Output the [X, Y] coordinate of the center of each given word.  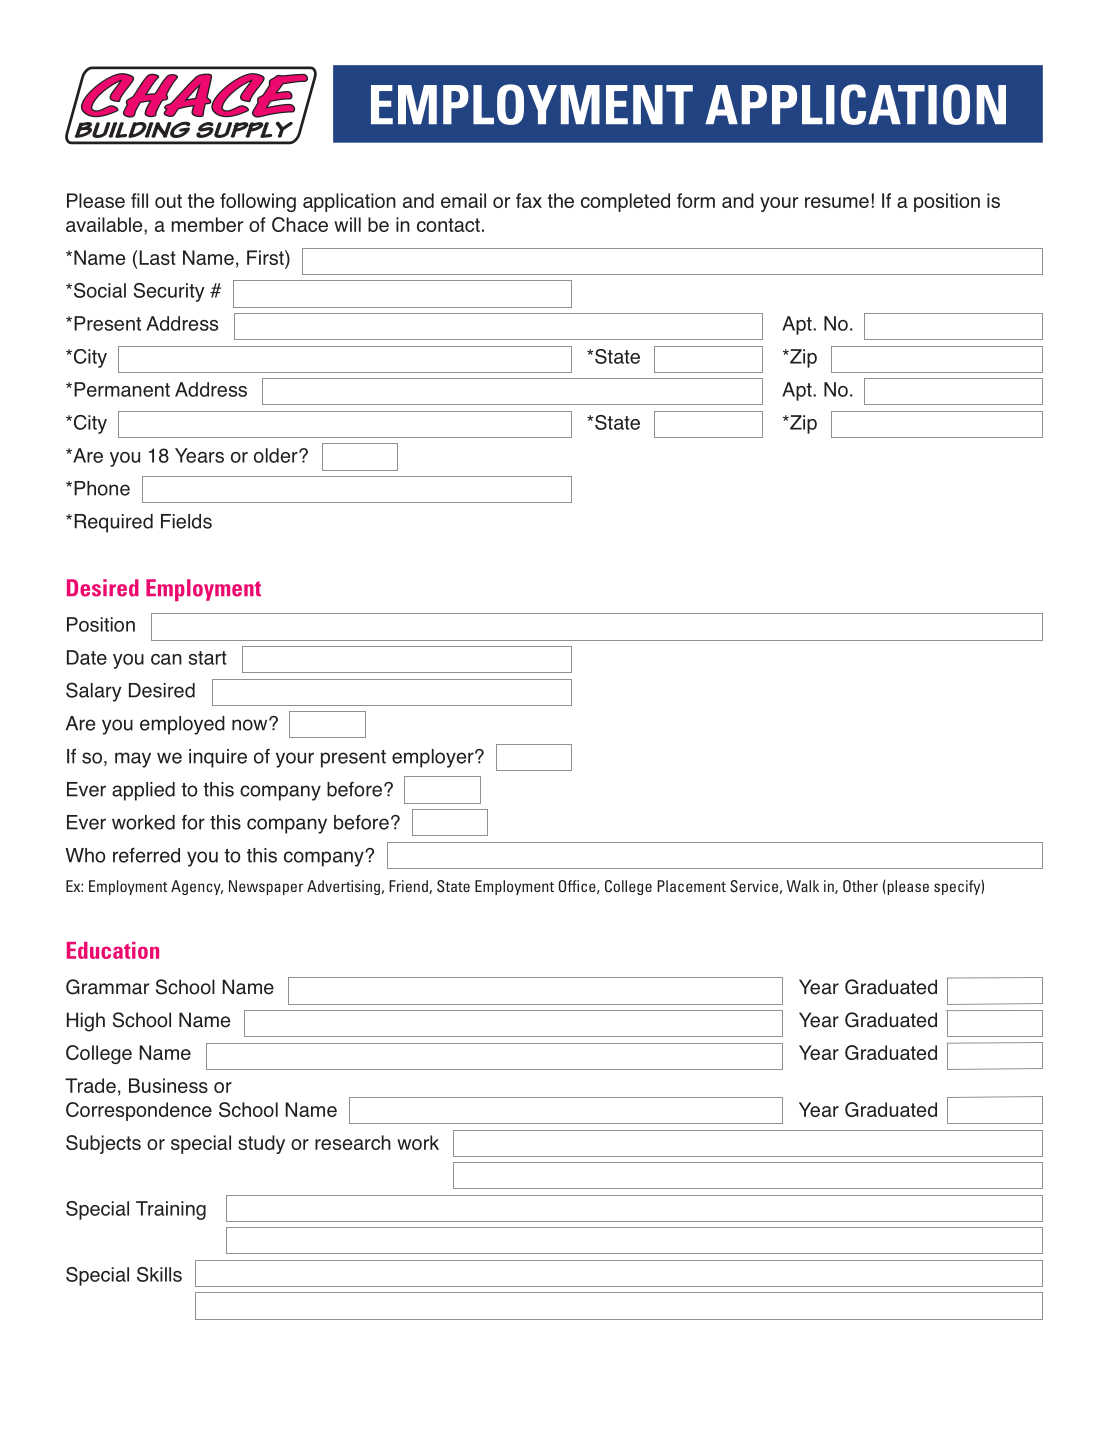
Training [171, 1210]
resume [837, 202]
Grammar [107, 987]
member [207, 224]
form [696, 200]
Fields [186, 521]
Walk [802, 886]
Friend [409, 887]
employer [434, 758]
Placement [691, 886]
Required [113, 523]
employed [182, 725]
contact [448, 225]
